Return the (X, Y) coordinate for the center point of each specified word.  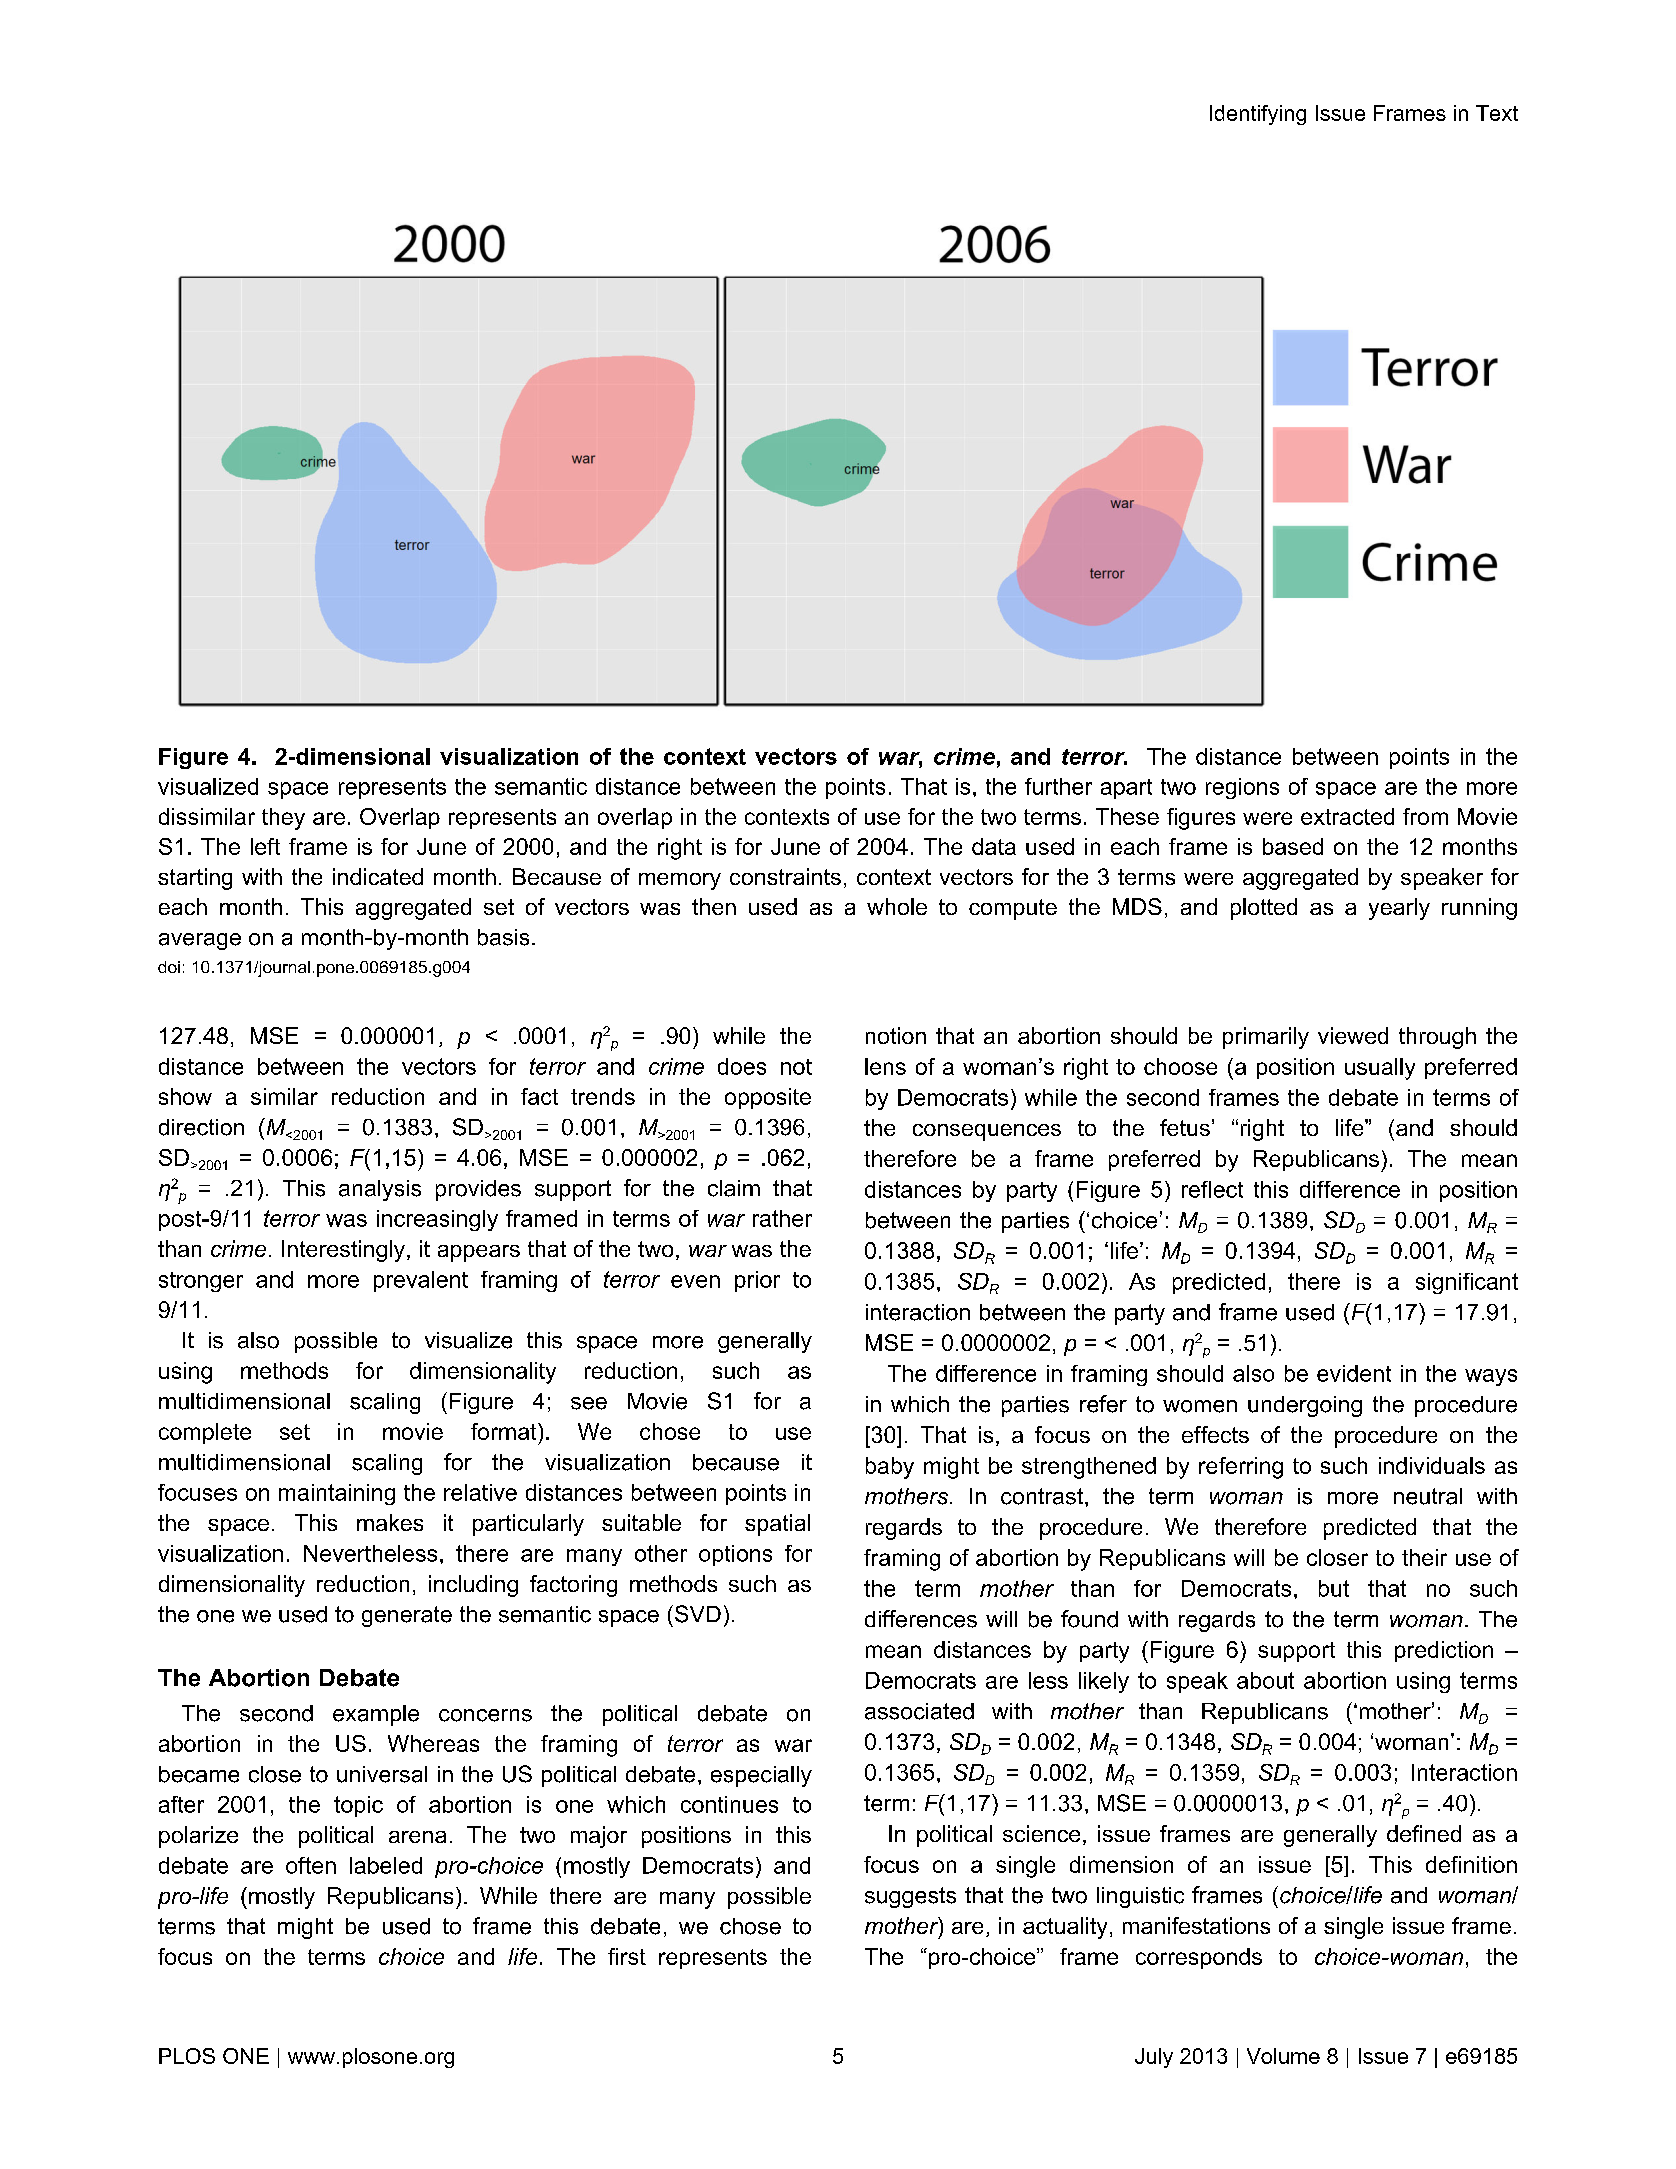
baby (890, 1468)
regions (1242, 788)
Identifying (1258, 115)
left (265, 846)
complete (205, 1433)
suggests (910, 1897)
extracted (1347, 816)
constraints (785, 876)
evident (1354, 1373)
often (311, 1865)
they (283, 819)
